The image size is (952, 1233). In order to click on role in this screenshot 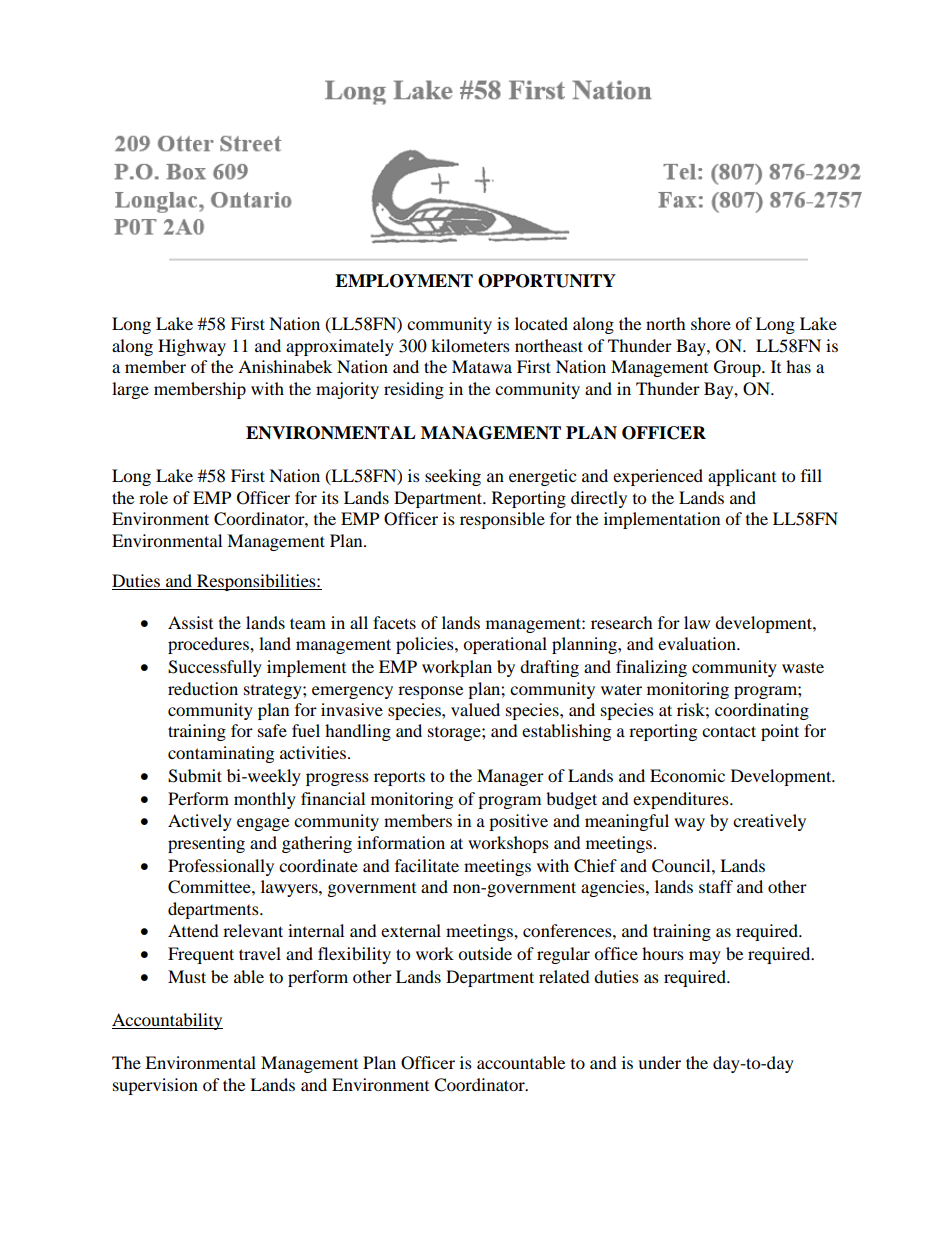, I will do `click(153, 497)`.
